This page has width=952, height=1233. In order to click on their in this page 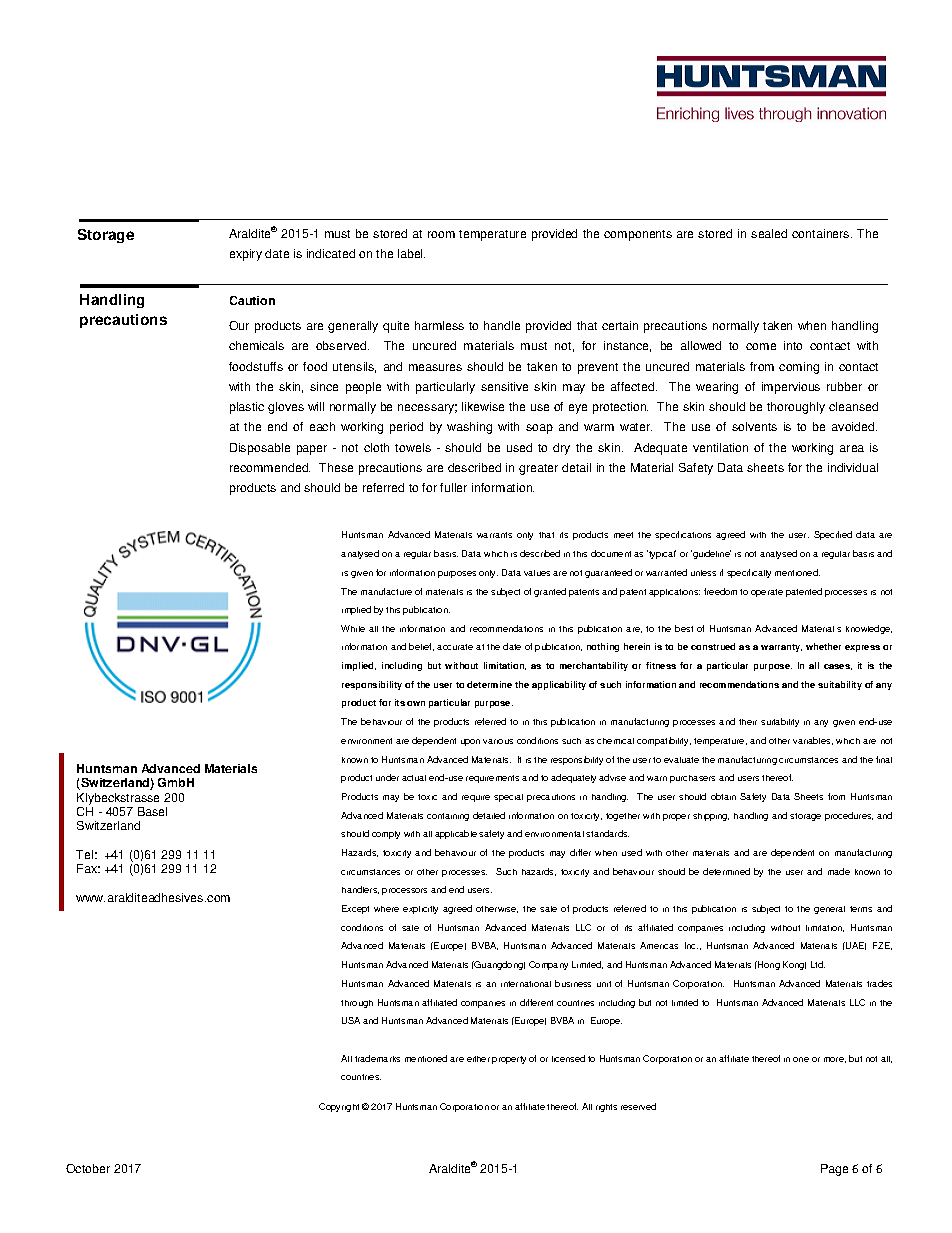, I will do `click(748, 722)`.
